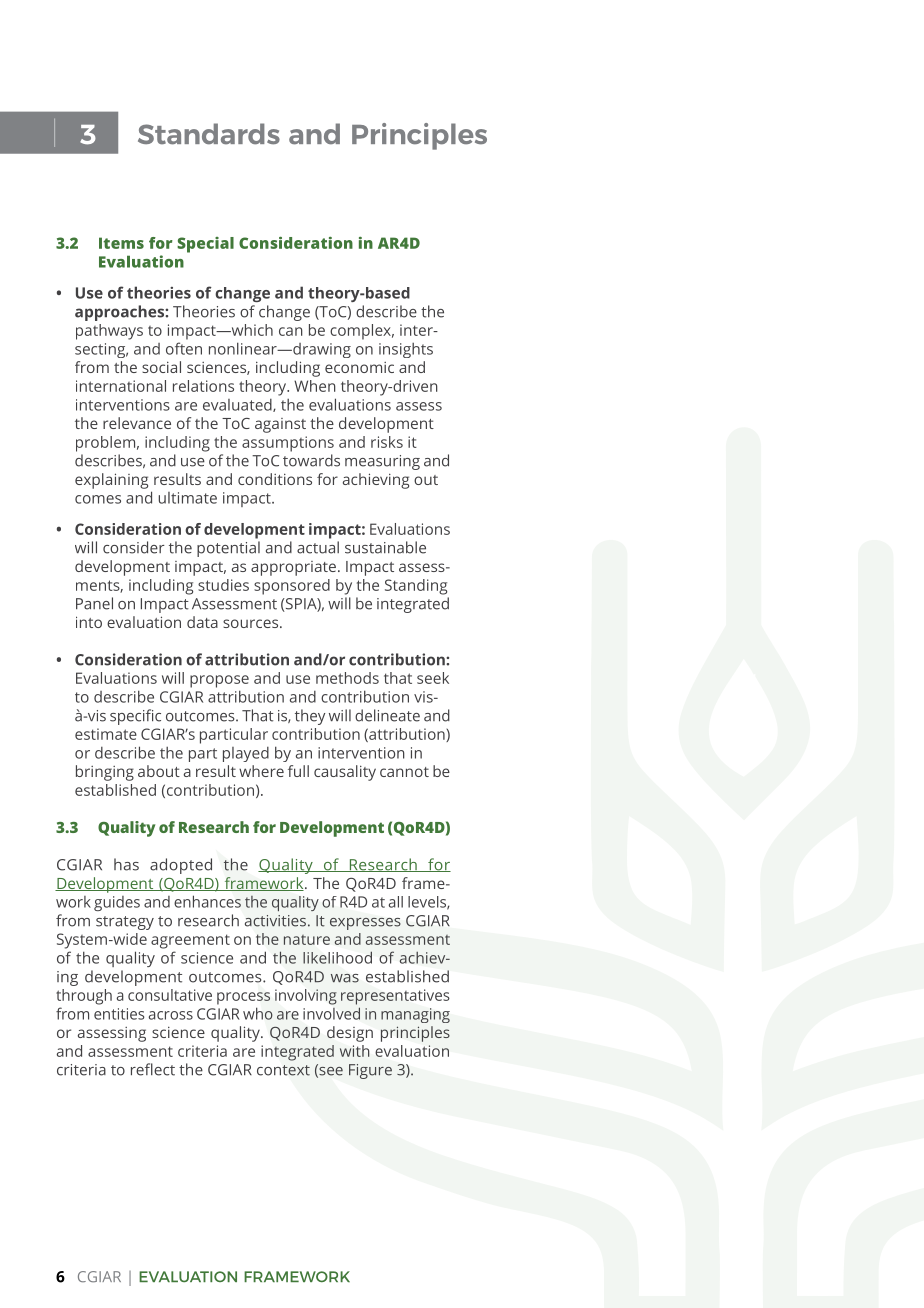  What do you see at coordinates (121, 243) in the screenshot?
I see `Items` at bounding box center [121, 243].
